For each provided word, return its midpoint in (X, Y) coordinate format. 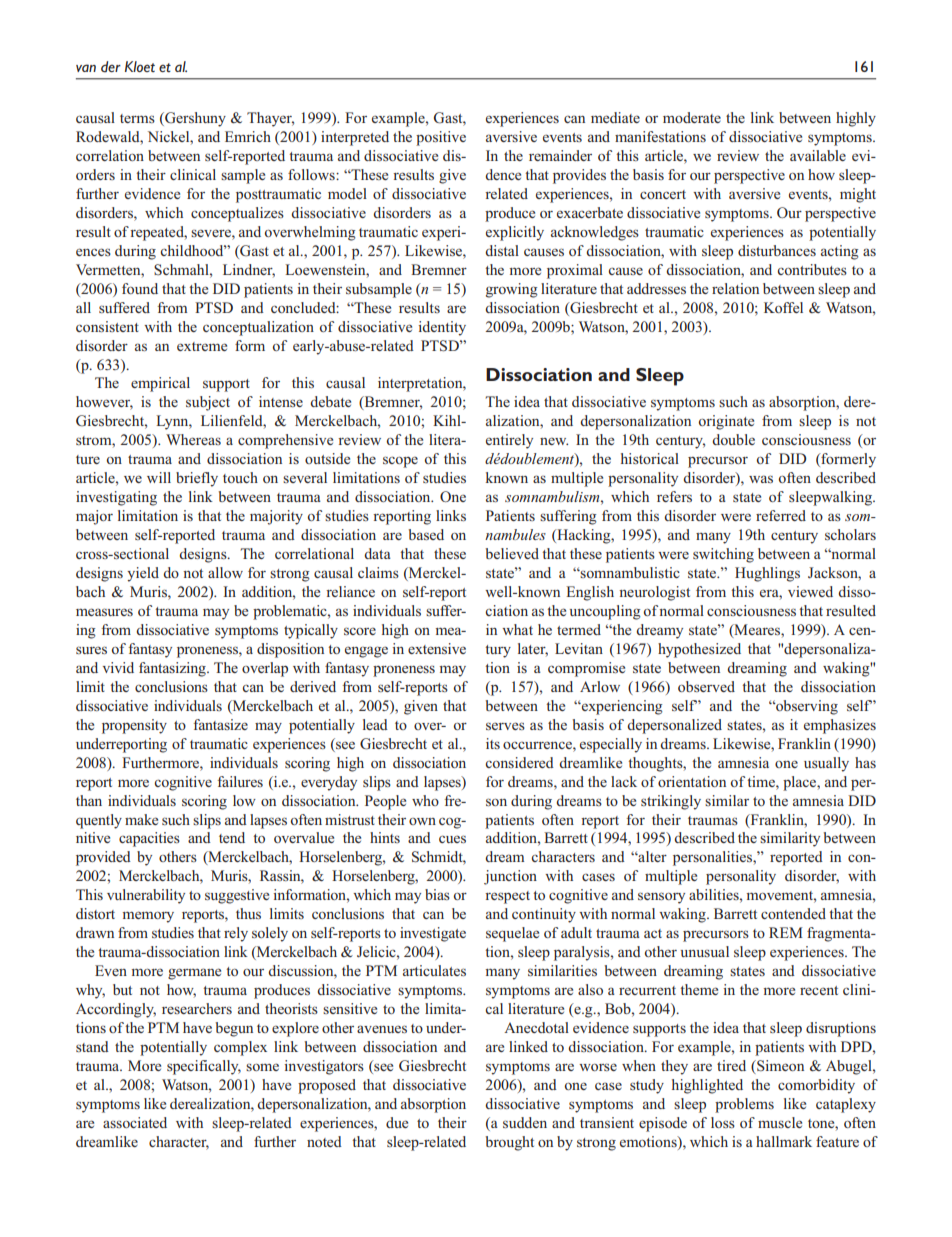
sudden (525, 1122)
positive (441, 138)
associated (135, 1122)
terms (137, 118)
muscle (780, 1122)
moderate (692, 117)
